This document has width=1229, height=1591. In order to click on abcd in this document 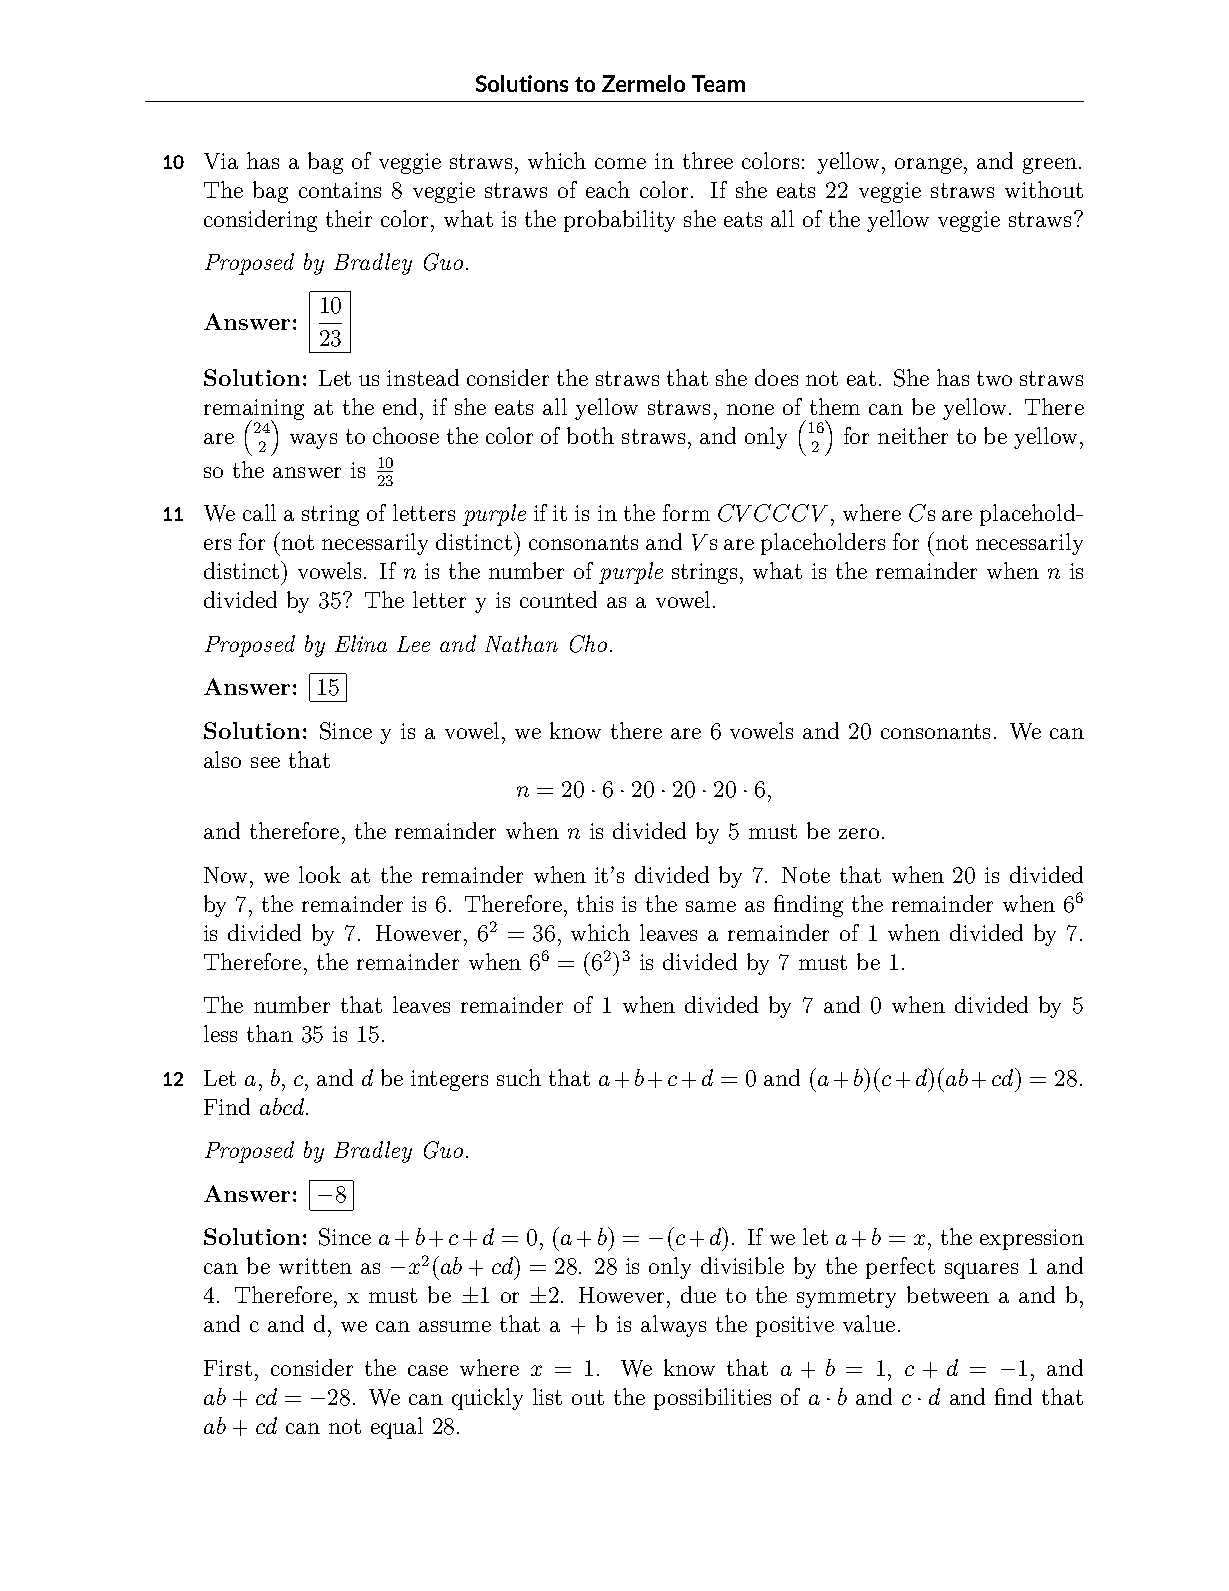, I will do `click(282, 1106)`.
